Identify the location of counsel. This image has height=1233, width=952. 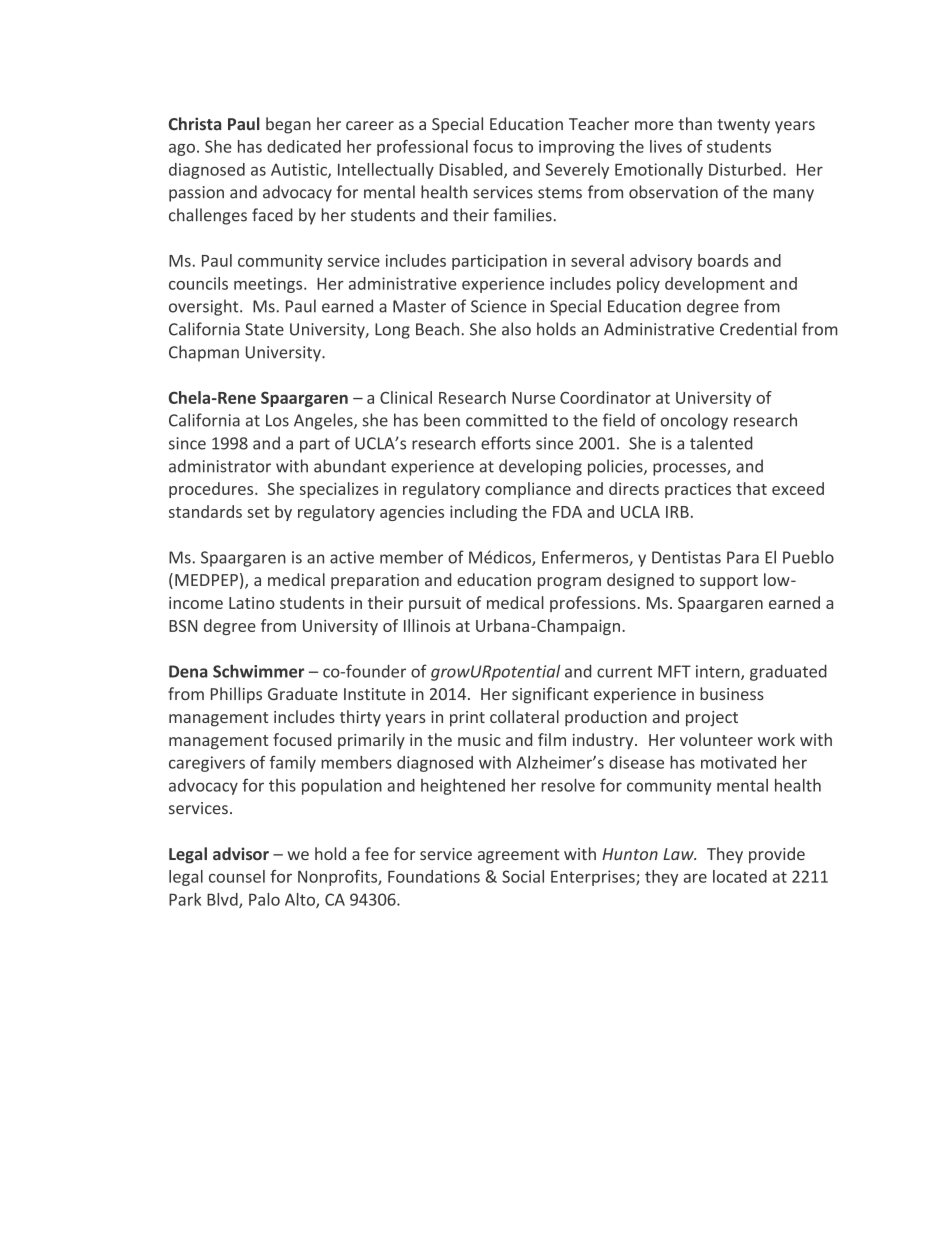
(237, 876).
